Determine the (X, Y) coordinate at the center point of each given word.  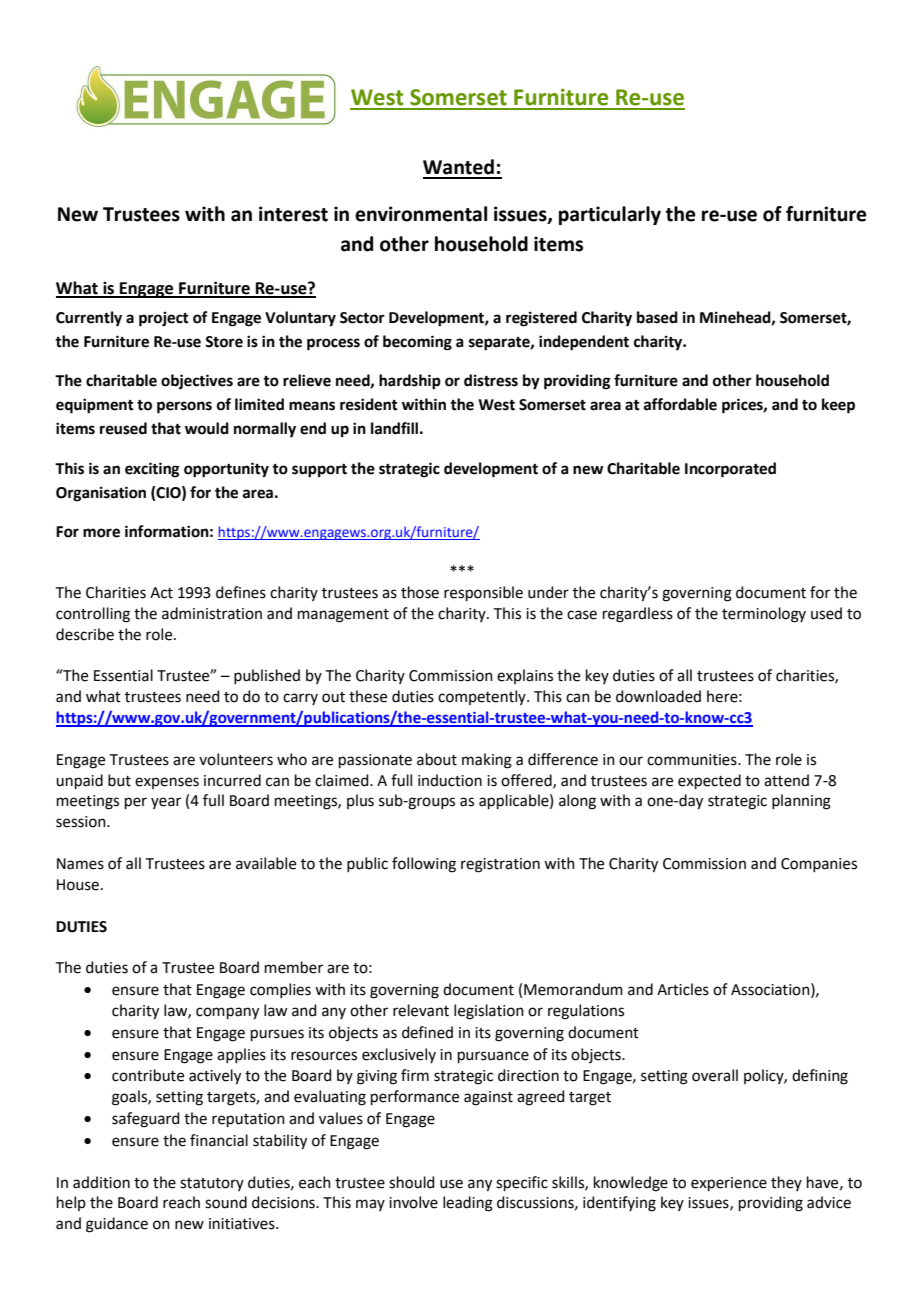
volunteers (236, 759)
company (227, 1013)
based (657, 317)
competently (483, 697)
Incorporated (730, 470)
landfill (394, 428)
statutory (212, 1184)
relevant (421, 1010)
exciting (152, 470)
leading (468, 1204)
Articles (683, 989)
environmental (421, 214)
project (164, 319)
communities (693, 760)
